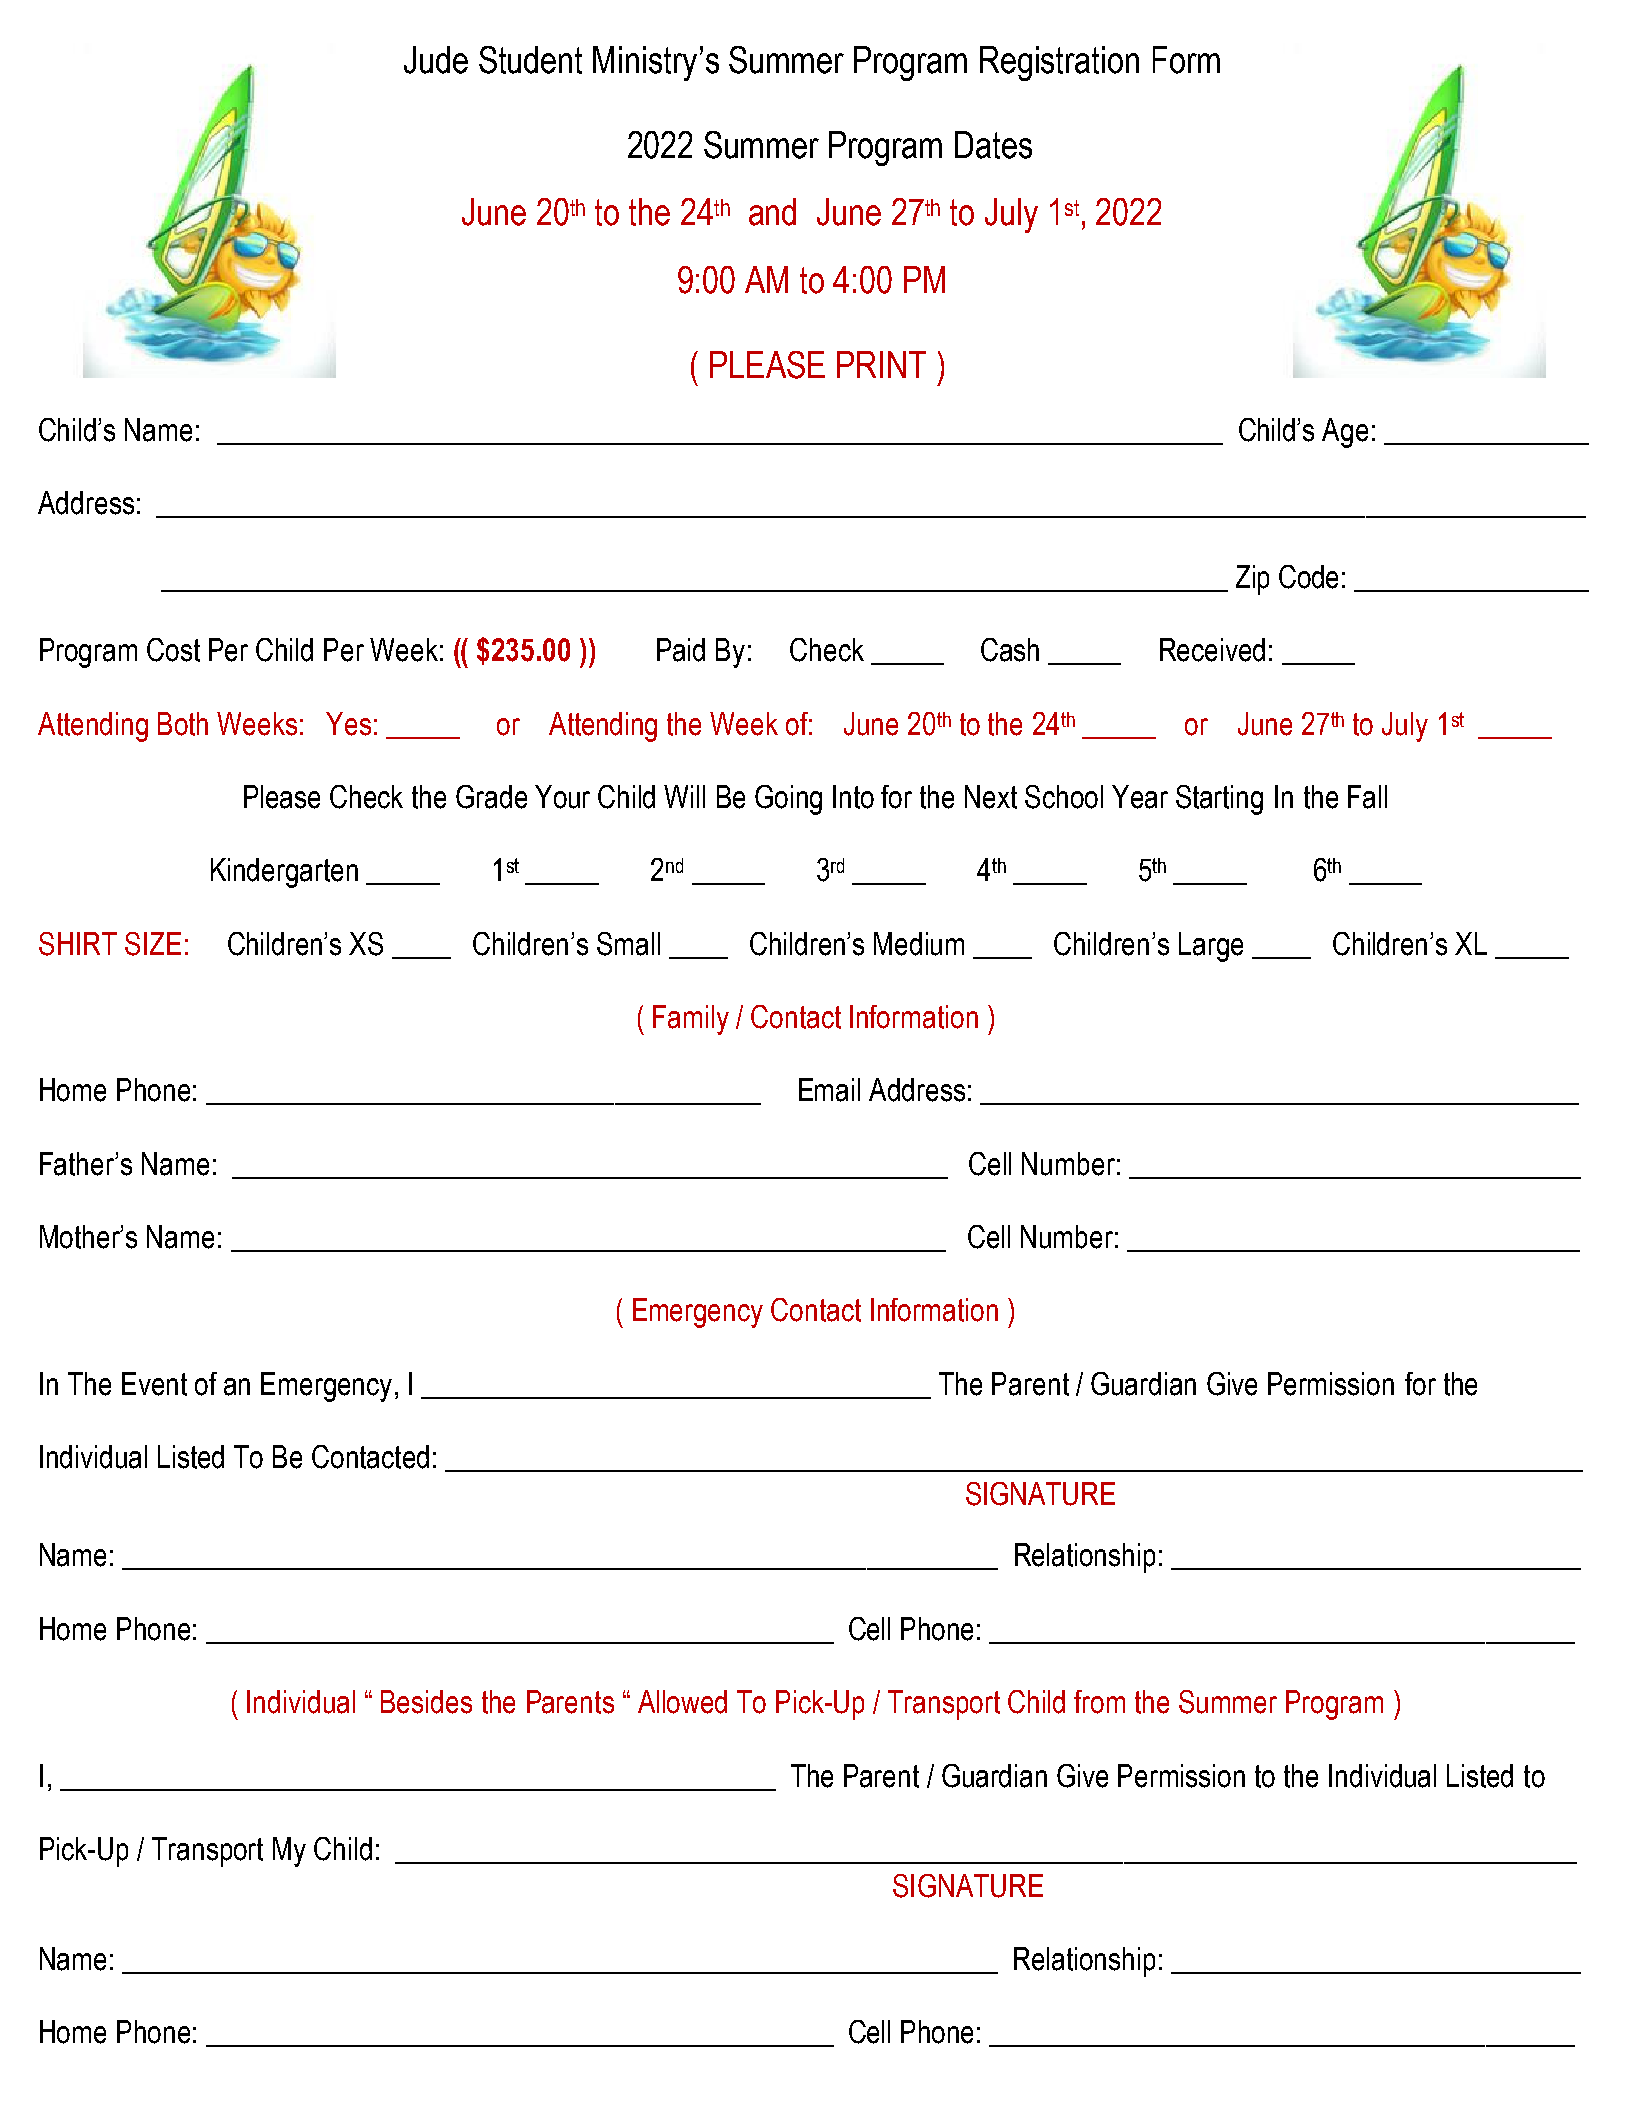 This document has width=1631, height=2111. Describe the element at coordinates (1212, 650) in the document. I see `Received` at that location.
